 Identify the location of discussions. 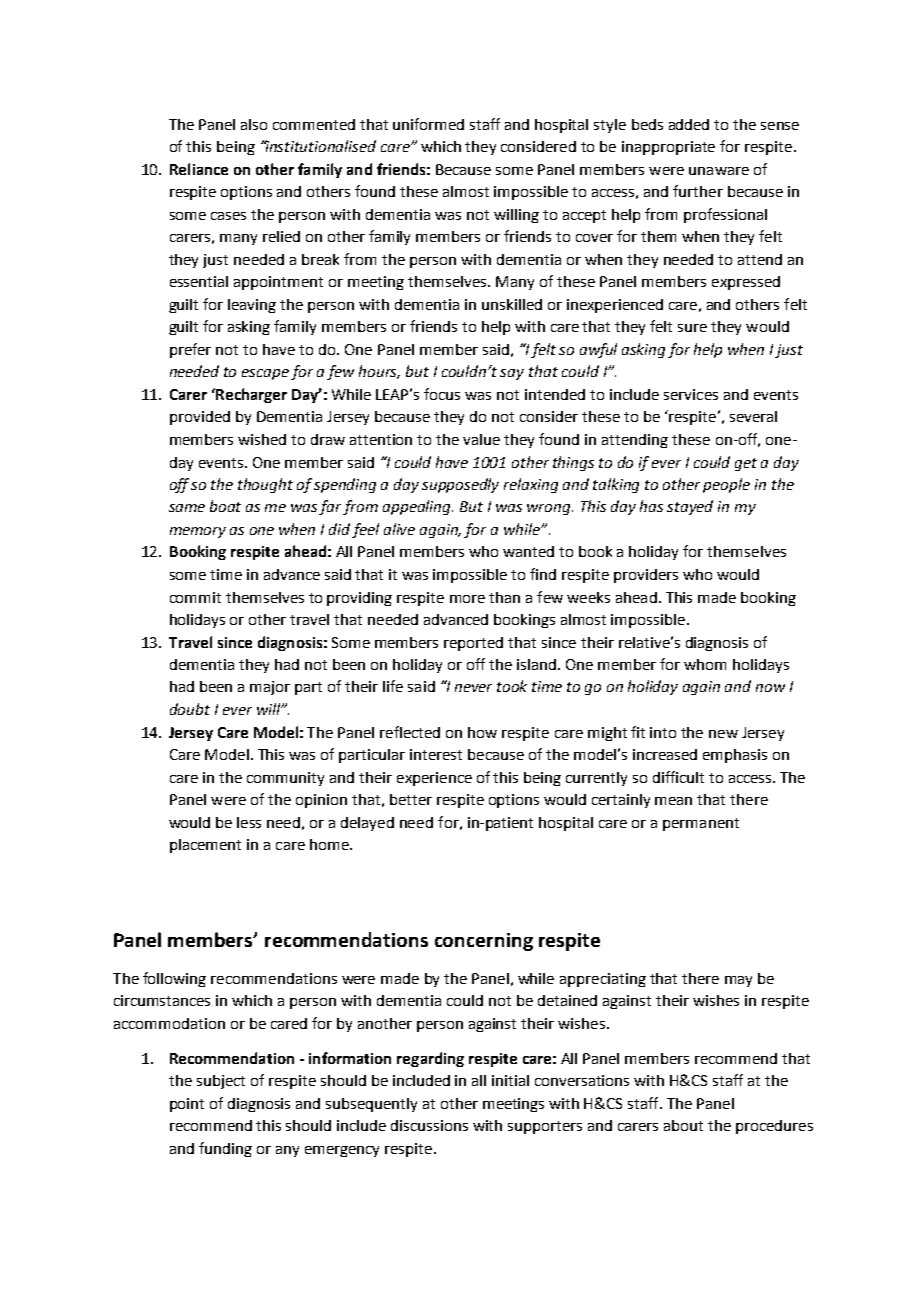
(429, 1125).
